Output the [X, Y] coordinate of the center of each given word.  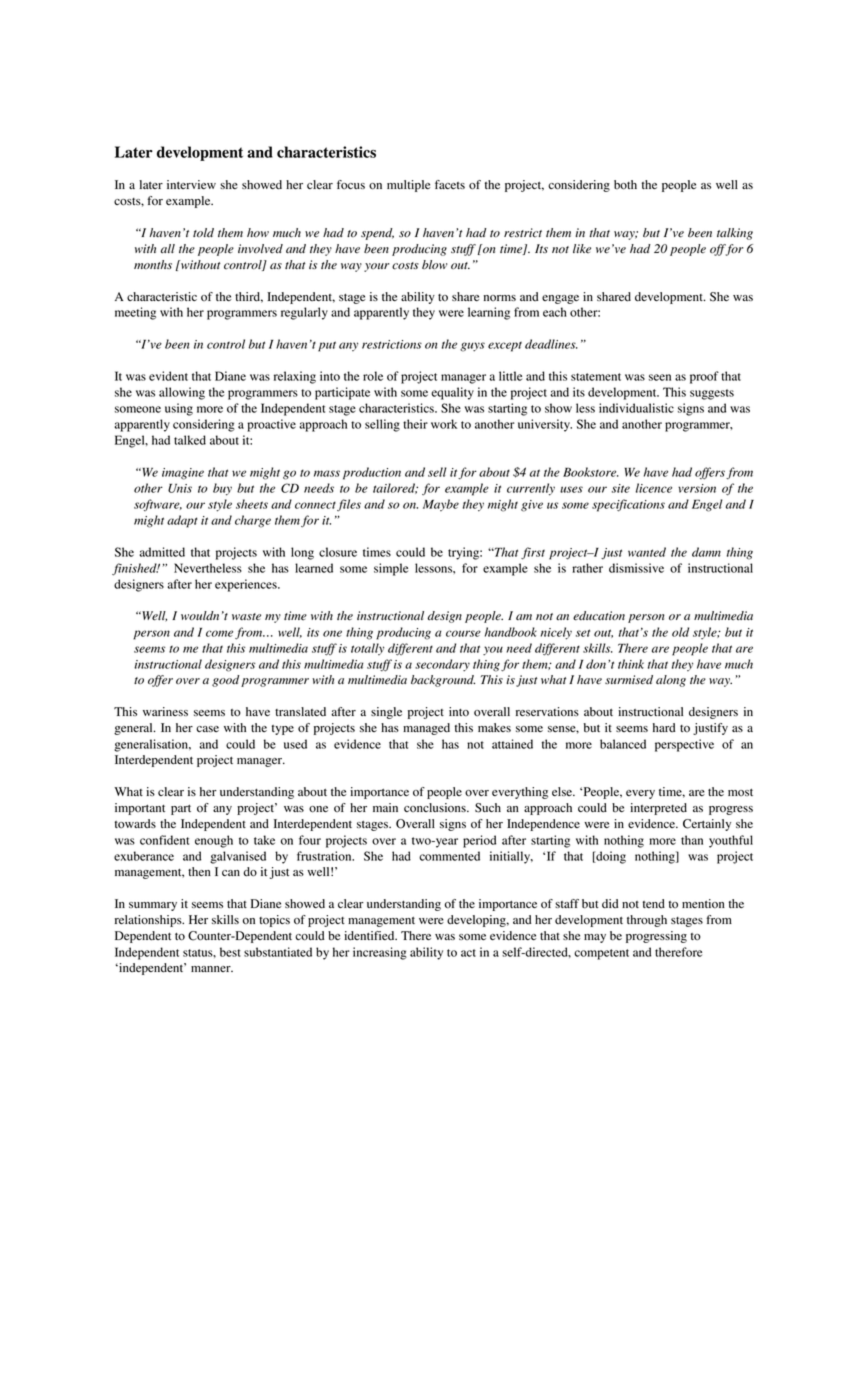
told [203, 232]
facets [450, 184]
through [647, 921]
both [625, 185]
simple [391, 569]
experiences [247, 585]
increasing [380, 953]
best [230, 952]
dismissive [636, 568]
